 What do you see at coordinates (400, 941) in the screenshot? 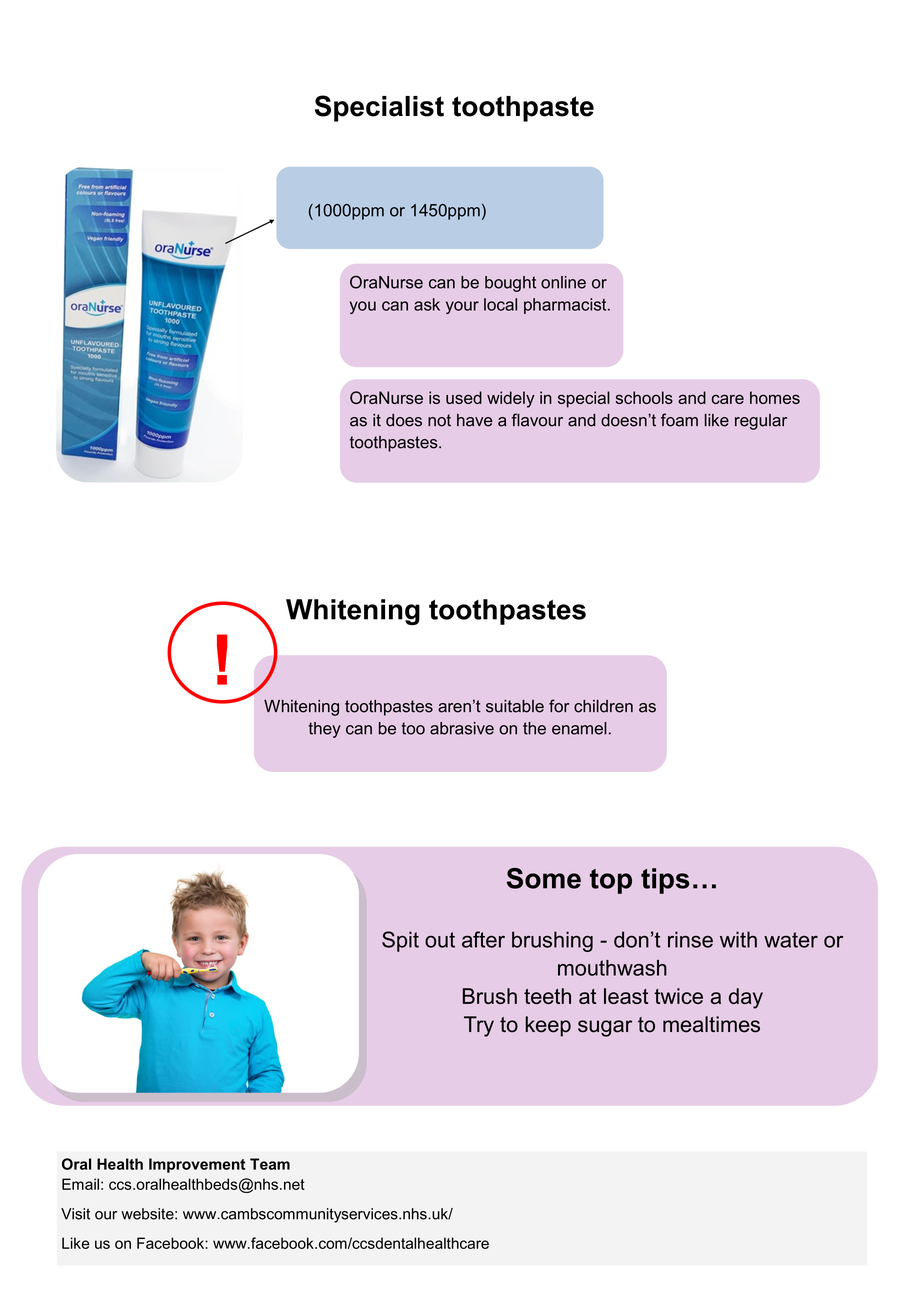
I see `Spit` at bounding box center [400, 941].
